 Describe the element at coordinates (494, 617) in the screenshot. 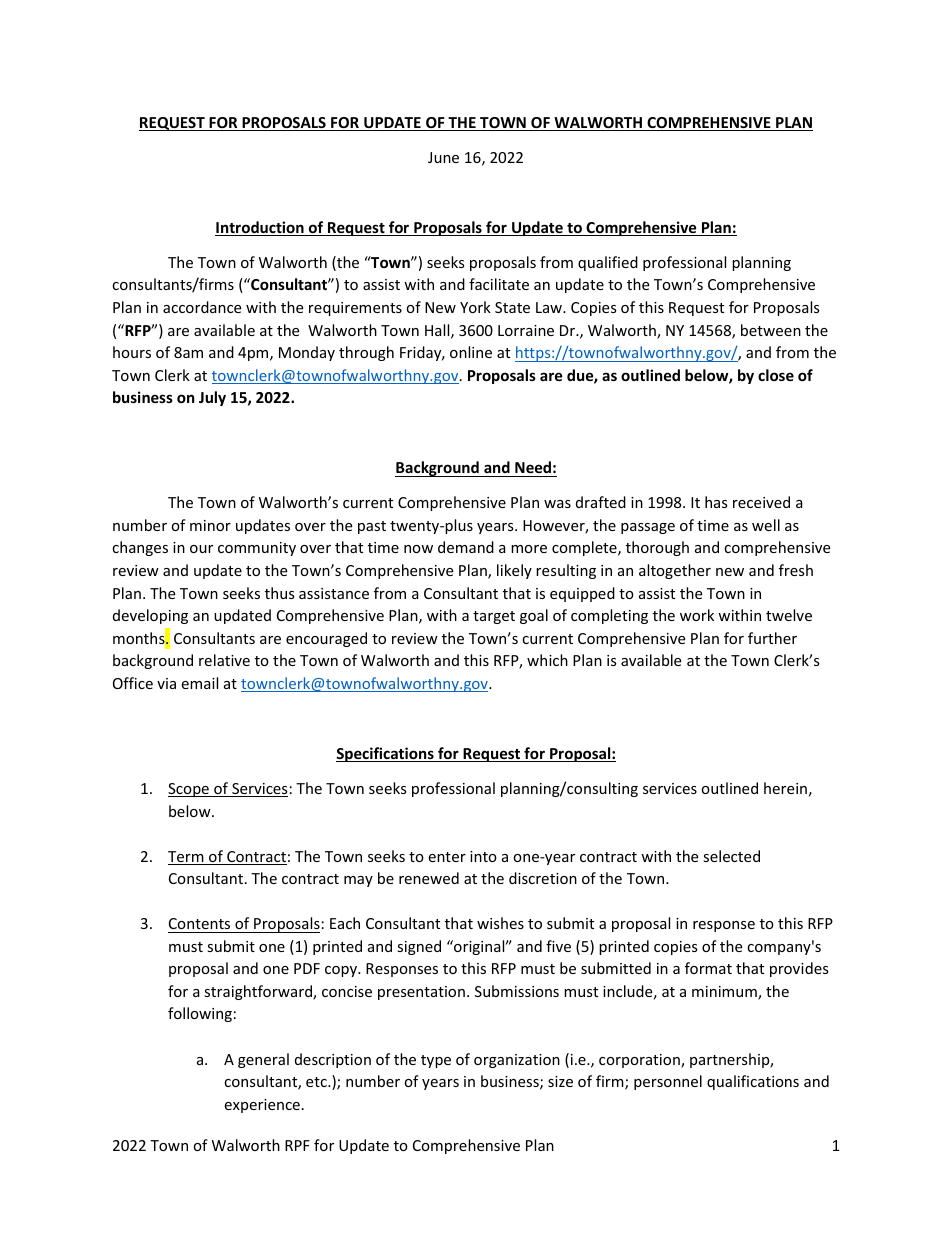

I see `target` at that location.
